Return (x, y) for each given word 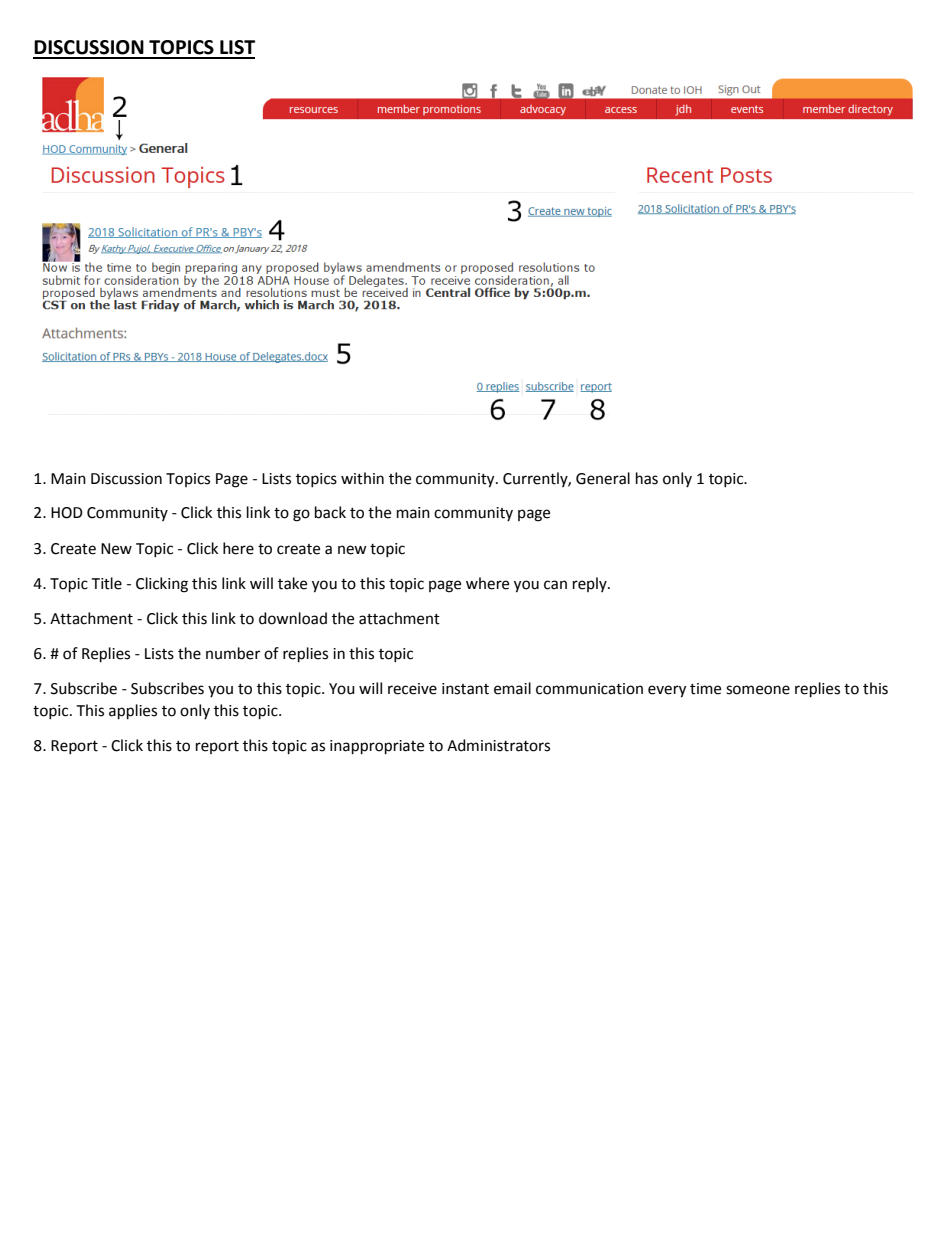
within (362, 478)
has (647, 478)
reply (591, 584)
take (292, 583)
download (293, 618)
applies (133, 712)
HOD (67, 513)
